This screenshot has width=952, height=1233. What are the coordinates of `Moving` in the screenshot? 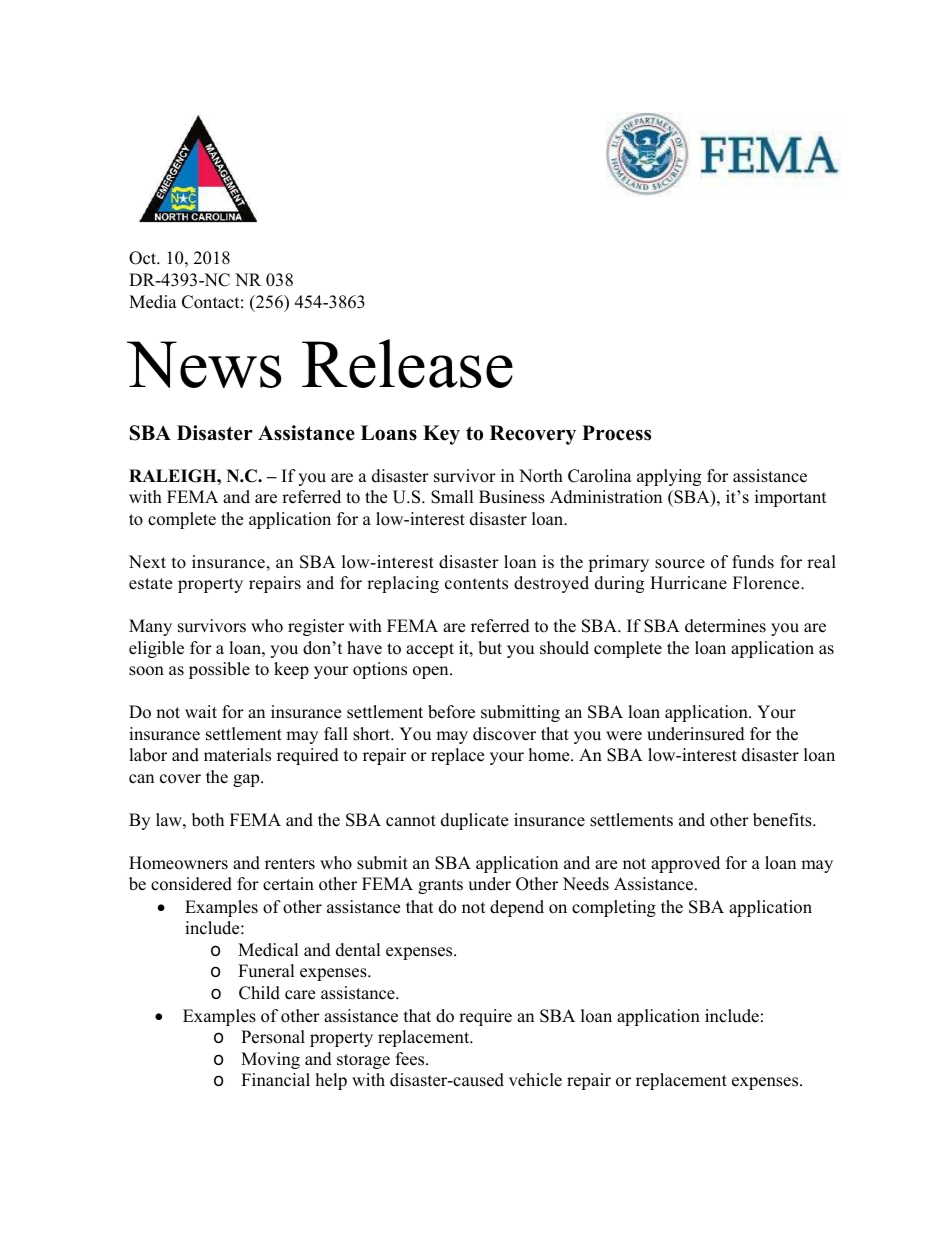 It's located at (270, 1060).
